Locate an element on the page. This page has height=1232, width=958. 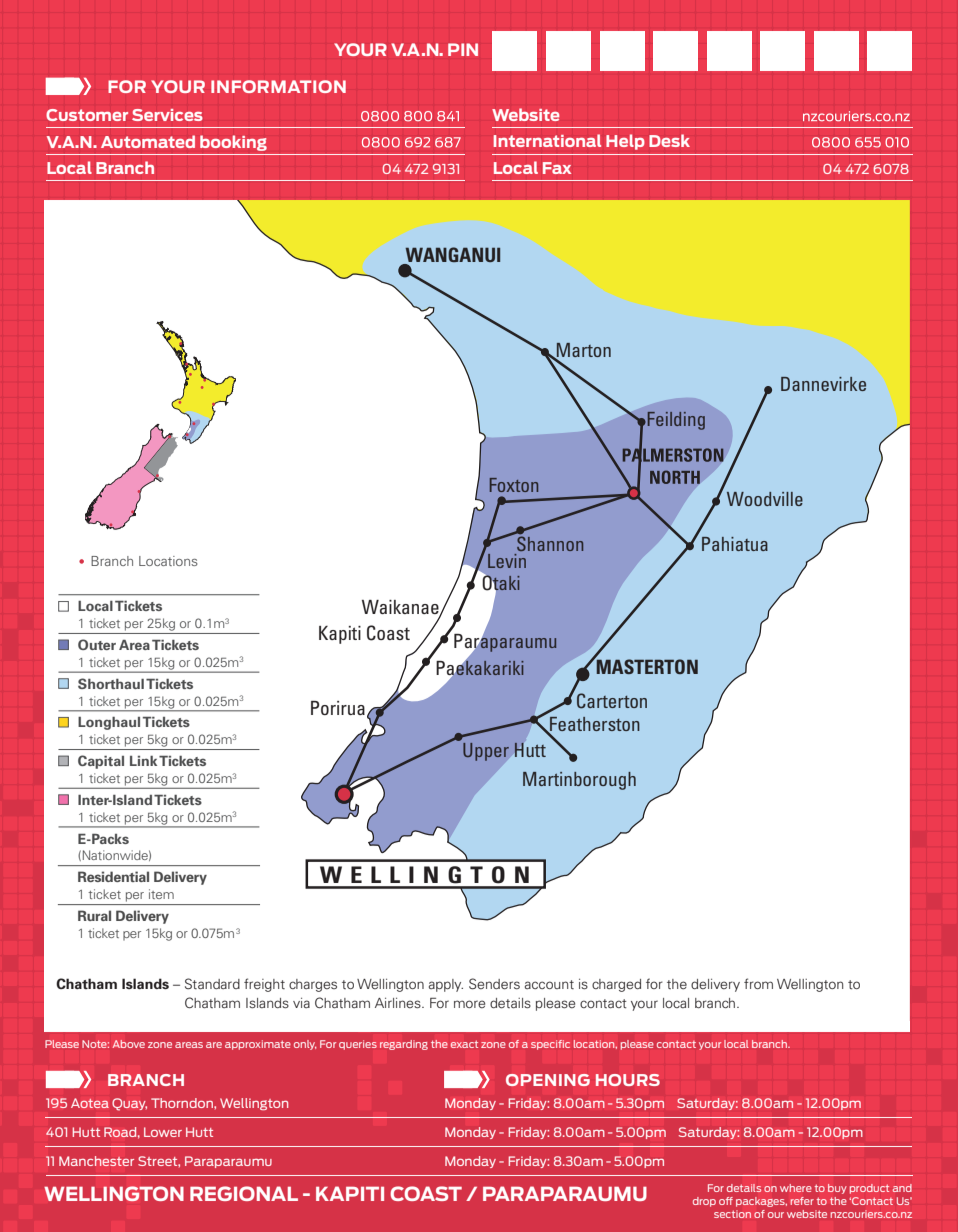
Desk is located at coordinates (669, 140).
